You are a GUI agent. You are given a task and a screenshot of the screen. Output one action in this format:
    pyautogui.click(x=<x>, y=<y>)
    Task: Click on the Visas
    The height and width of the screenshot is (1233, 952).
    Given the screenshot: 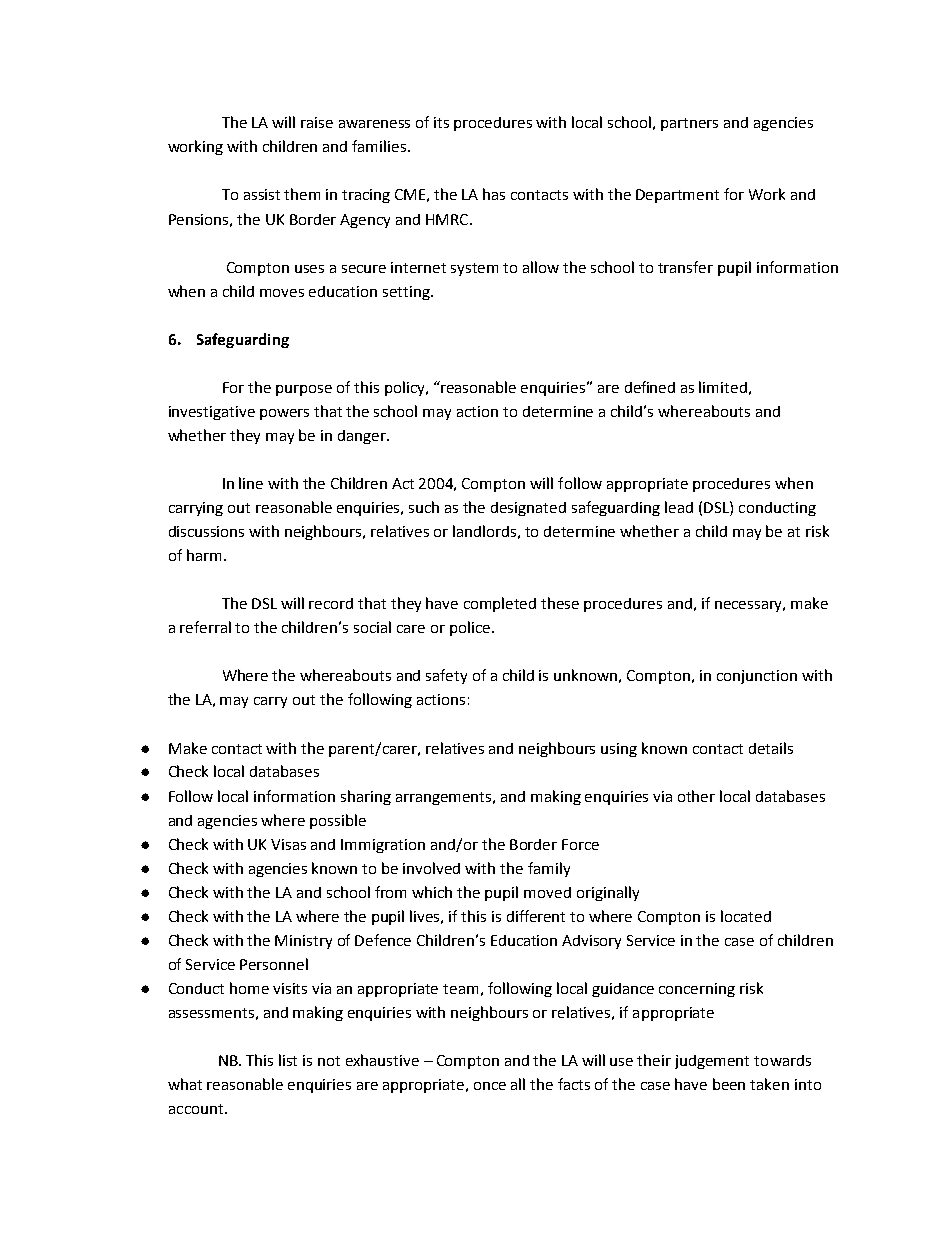 What is the action you would take?
    pyautogui.click(x=288, y=844)
